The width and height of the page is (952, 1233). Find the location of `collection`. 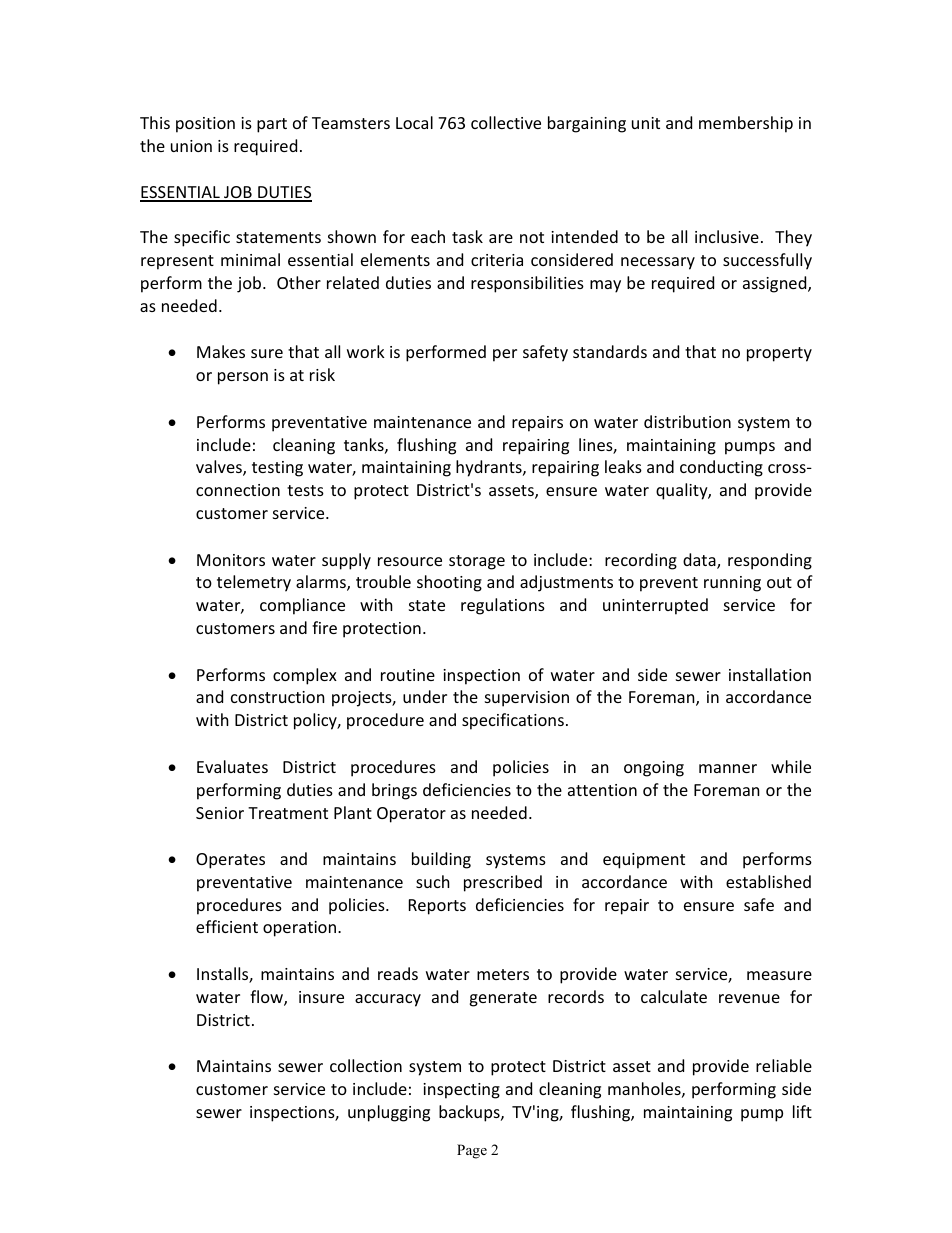

collection is located at coordinates (366, 1065).
